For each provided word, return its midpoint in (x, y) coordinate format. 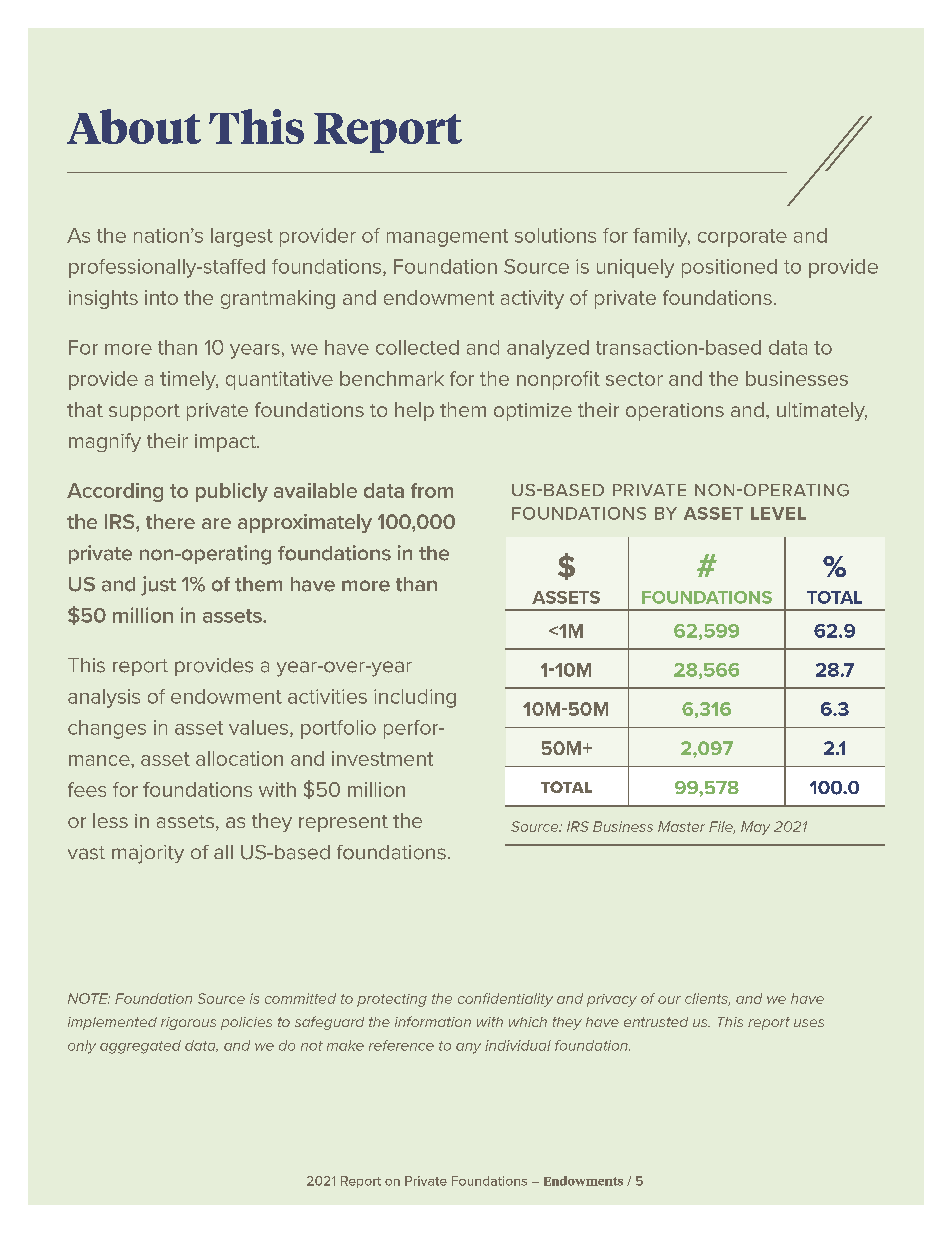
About (134, 126)
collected (417, 347)
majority (148, 854)
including (415, 698)
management (447, 238)
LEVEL (778, 513)
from (432, 490)
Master (681, 826)
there (170, 521)
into (161, 297)
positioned (729, 268)
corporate (742, 238)
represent (343, 823)
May (755, 828)
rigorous (188, 1023)
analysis (104, 698)
